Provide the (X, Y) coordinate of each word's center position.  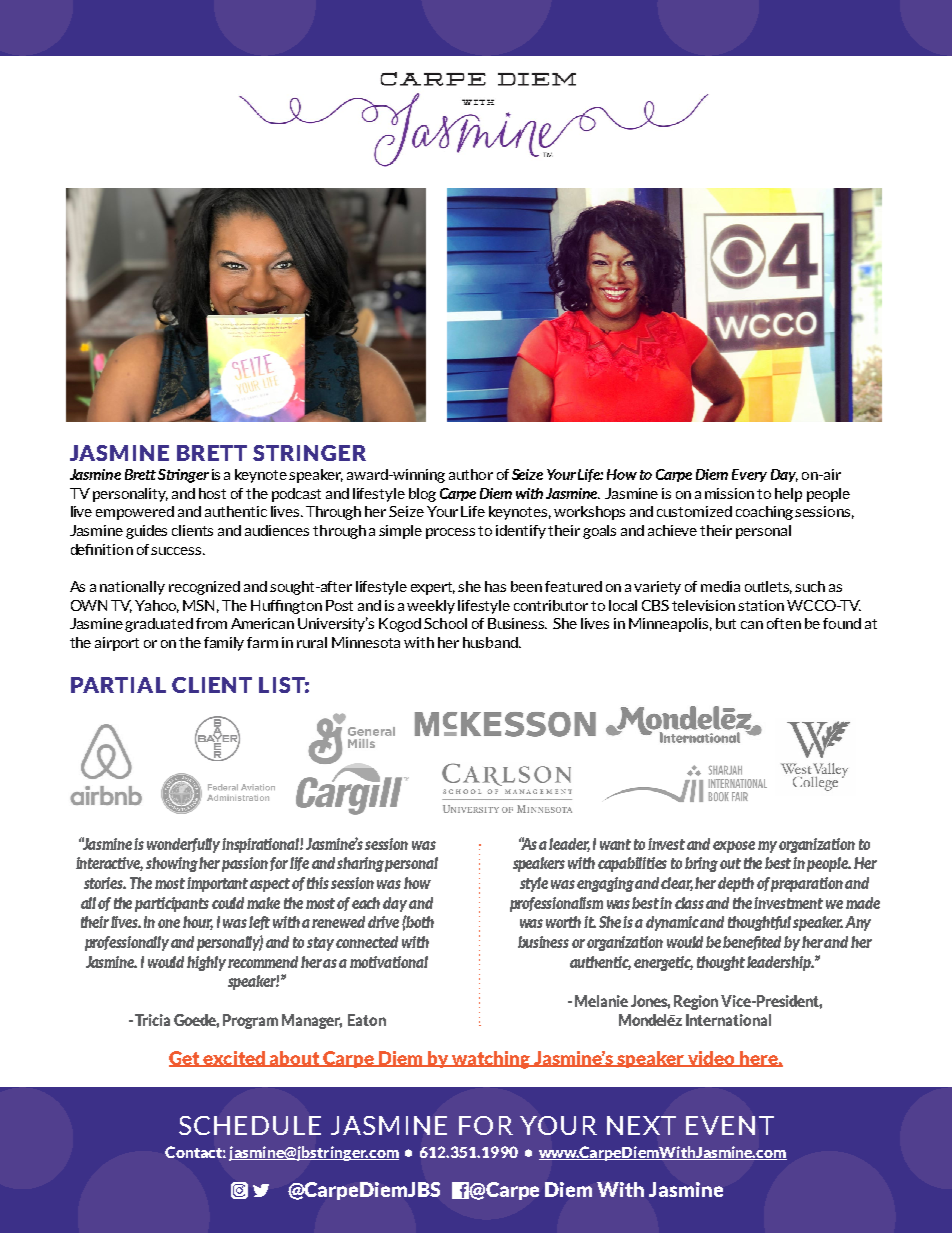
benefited (752, 943)
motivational (389, 962)
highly (206, 963)
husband (491, 642)
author (471, 474)
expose (734, 847)
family (224, 644)
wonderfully (185, 845)
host (212, 493)
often (784, 623)
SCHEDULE (250, 1125)
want (615, 844)
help (788, 495)
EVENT (730, 1125)
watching (490, 1060)
